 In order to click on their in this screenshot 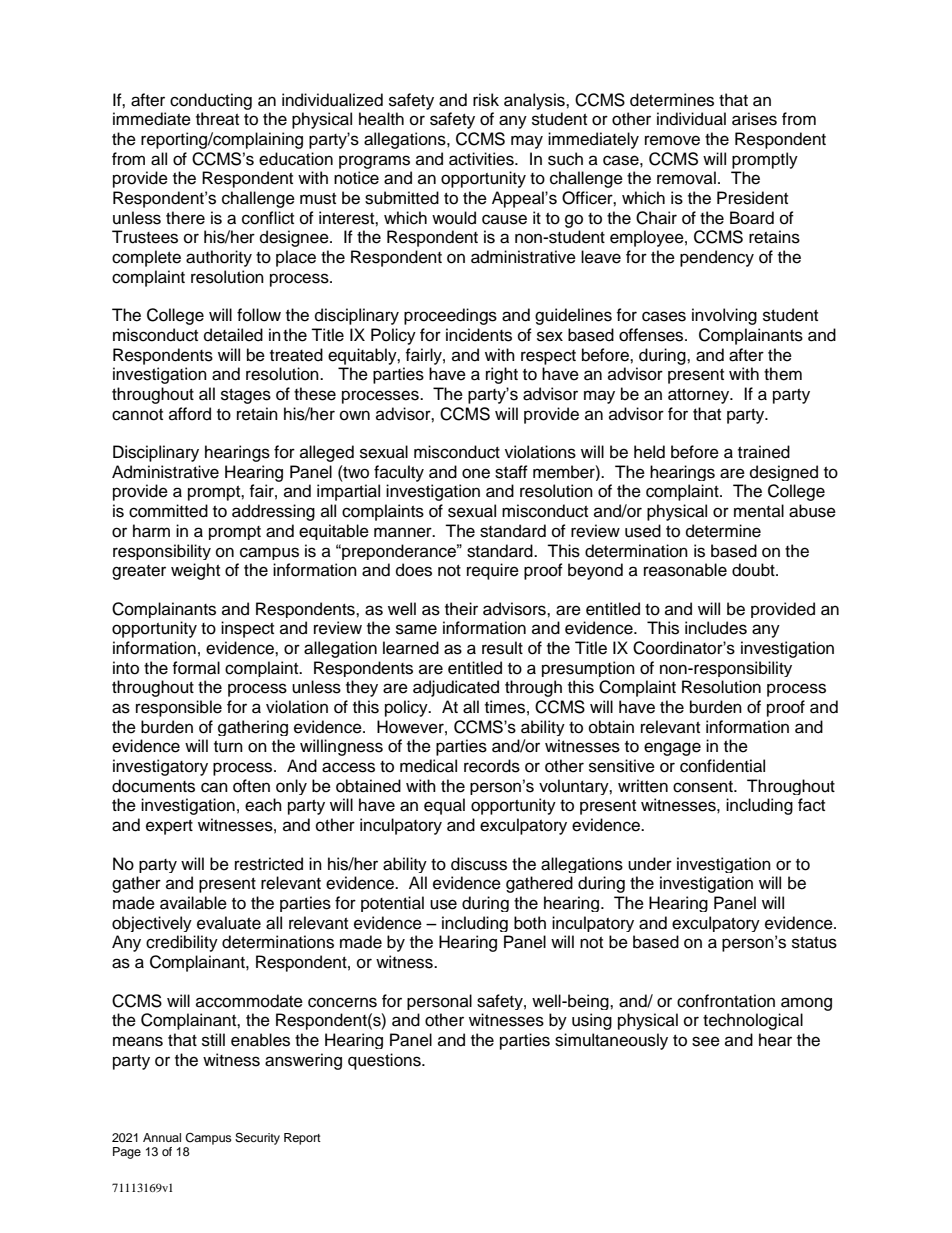, I will do `click(461, 609)`.
